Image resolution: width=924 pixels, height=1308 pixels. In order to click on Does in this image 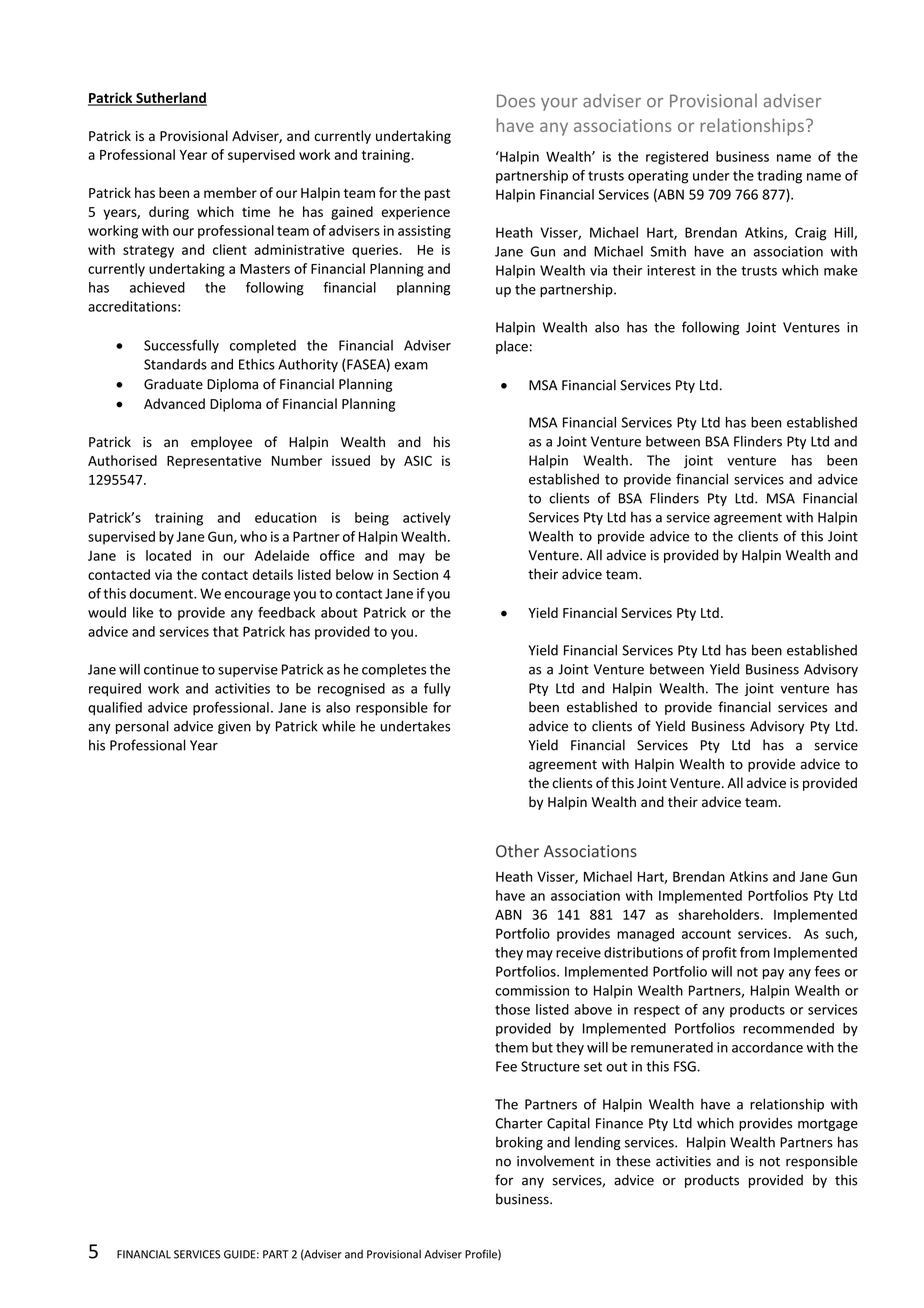, I will do `click(516, 101)`.
